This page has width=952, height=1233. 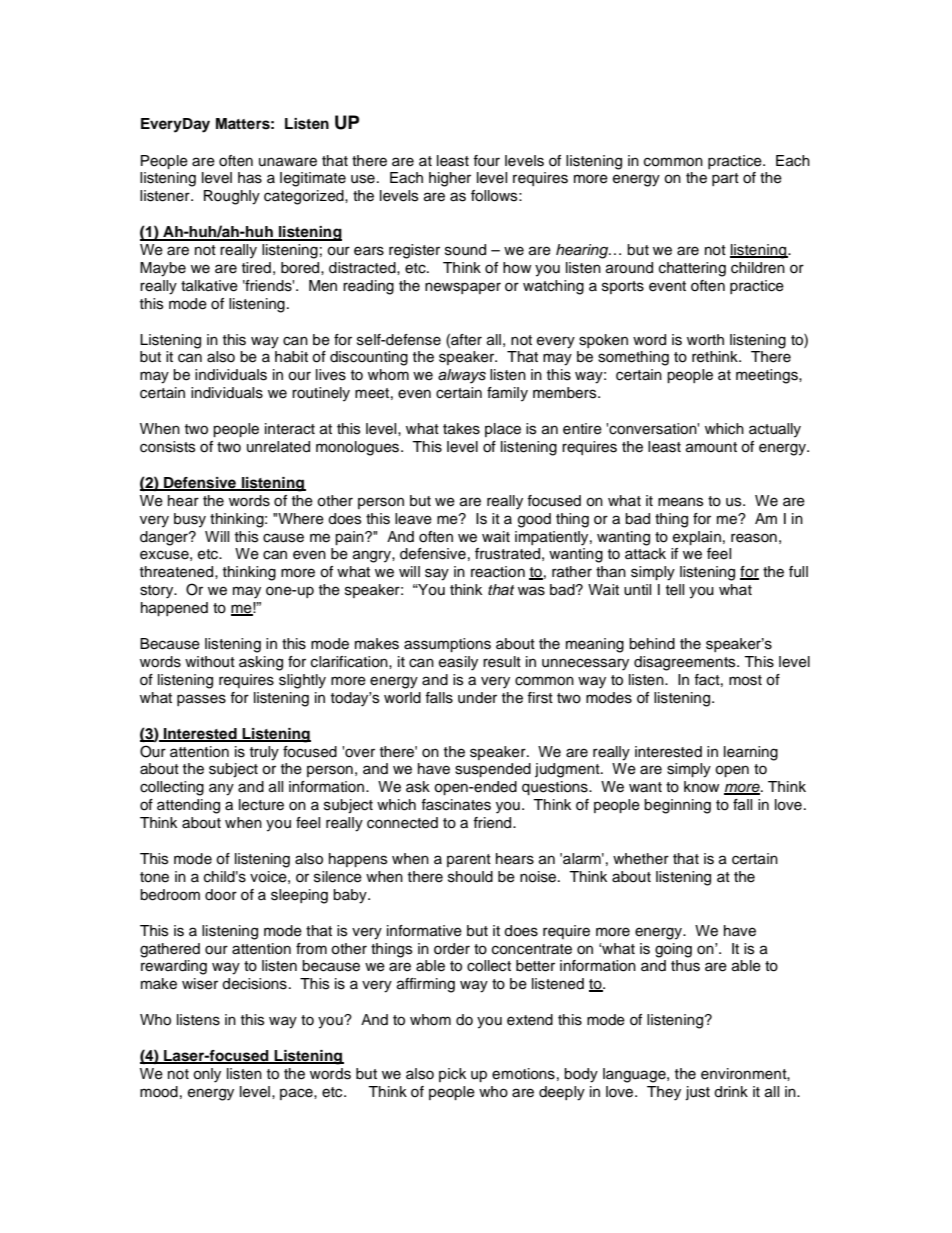 I want to click on drink, so click(x=731, y=1092).
